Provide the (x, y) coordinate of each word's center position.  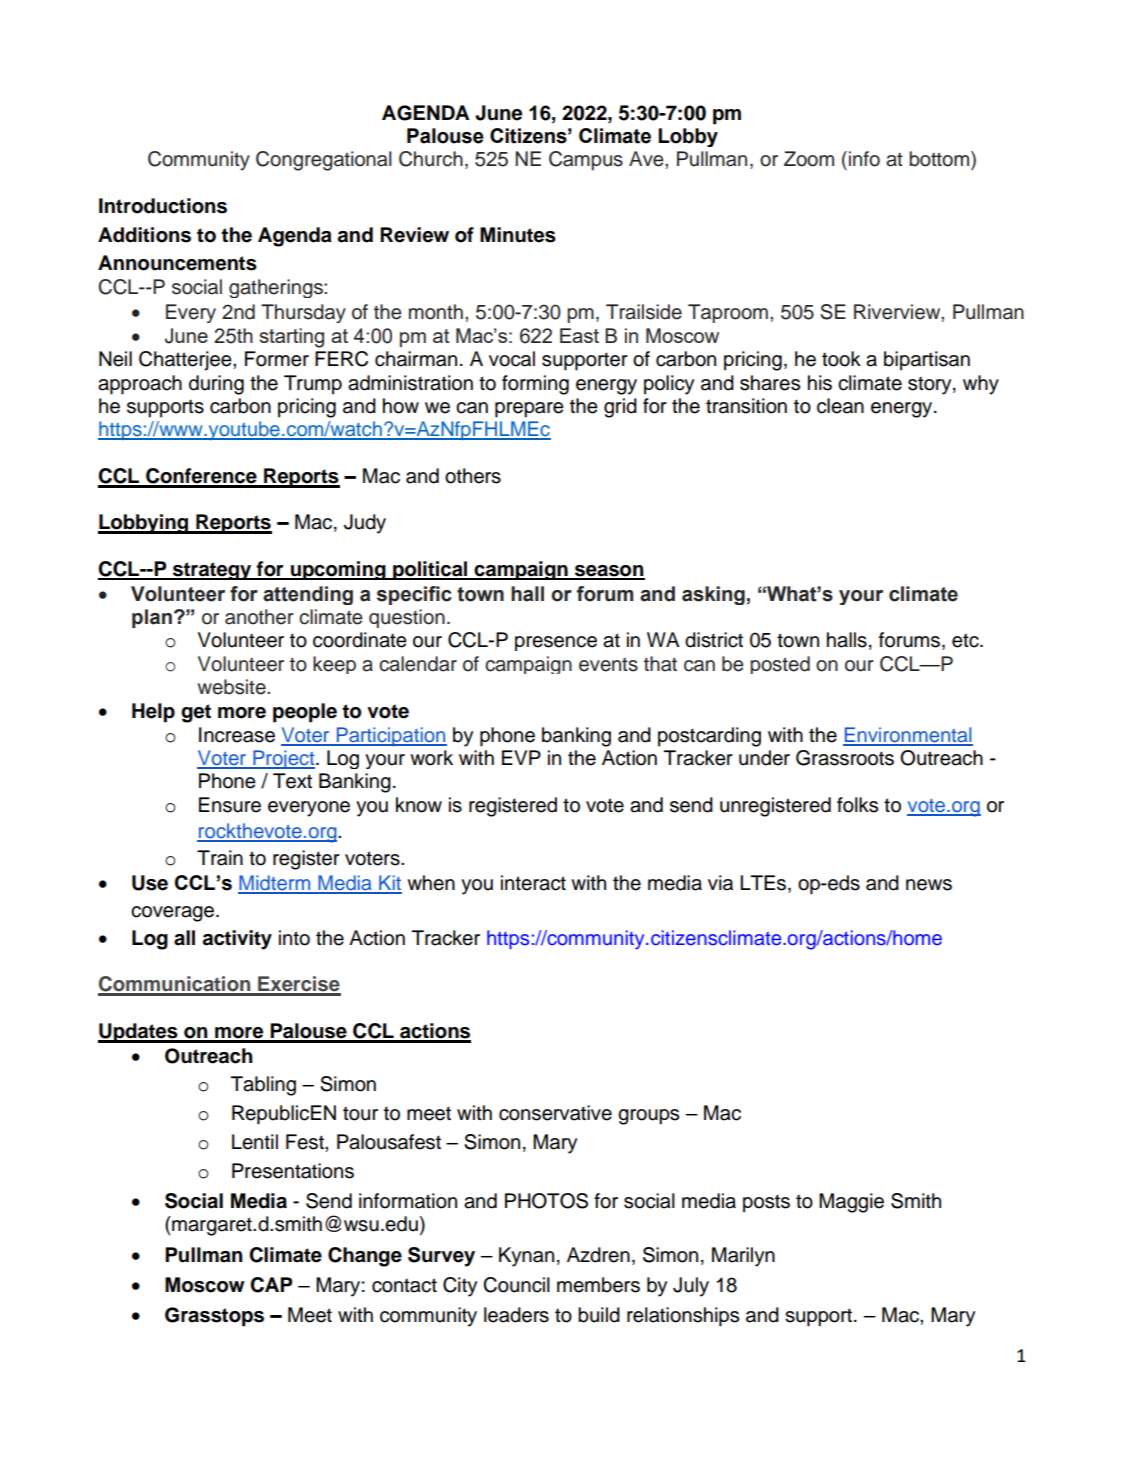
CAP (271, 1285)
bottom (940, 159)
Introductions (163, 206)
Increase (237, 735)
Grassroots (845, 758)
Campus (586, 160)
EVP (521, 757)
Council (516, 1285)
